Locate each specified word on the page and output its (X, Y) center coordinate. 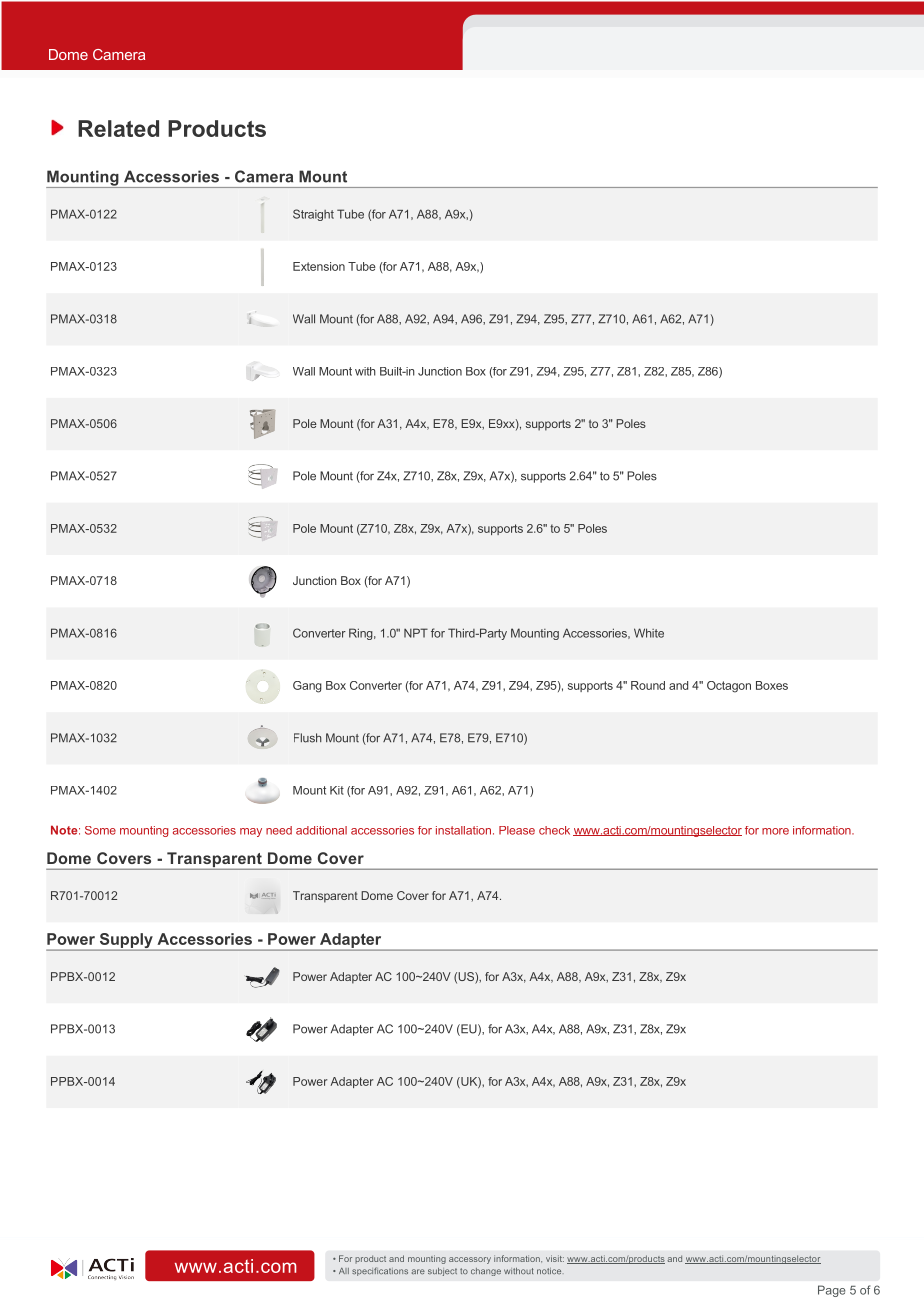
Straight (313, 215)
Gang (307, 687)
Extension (319, 266)
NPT (416, 633)
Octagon (729, 687)
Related (118, 128)
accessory (470, 1260)
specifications (380, 1271)
